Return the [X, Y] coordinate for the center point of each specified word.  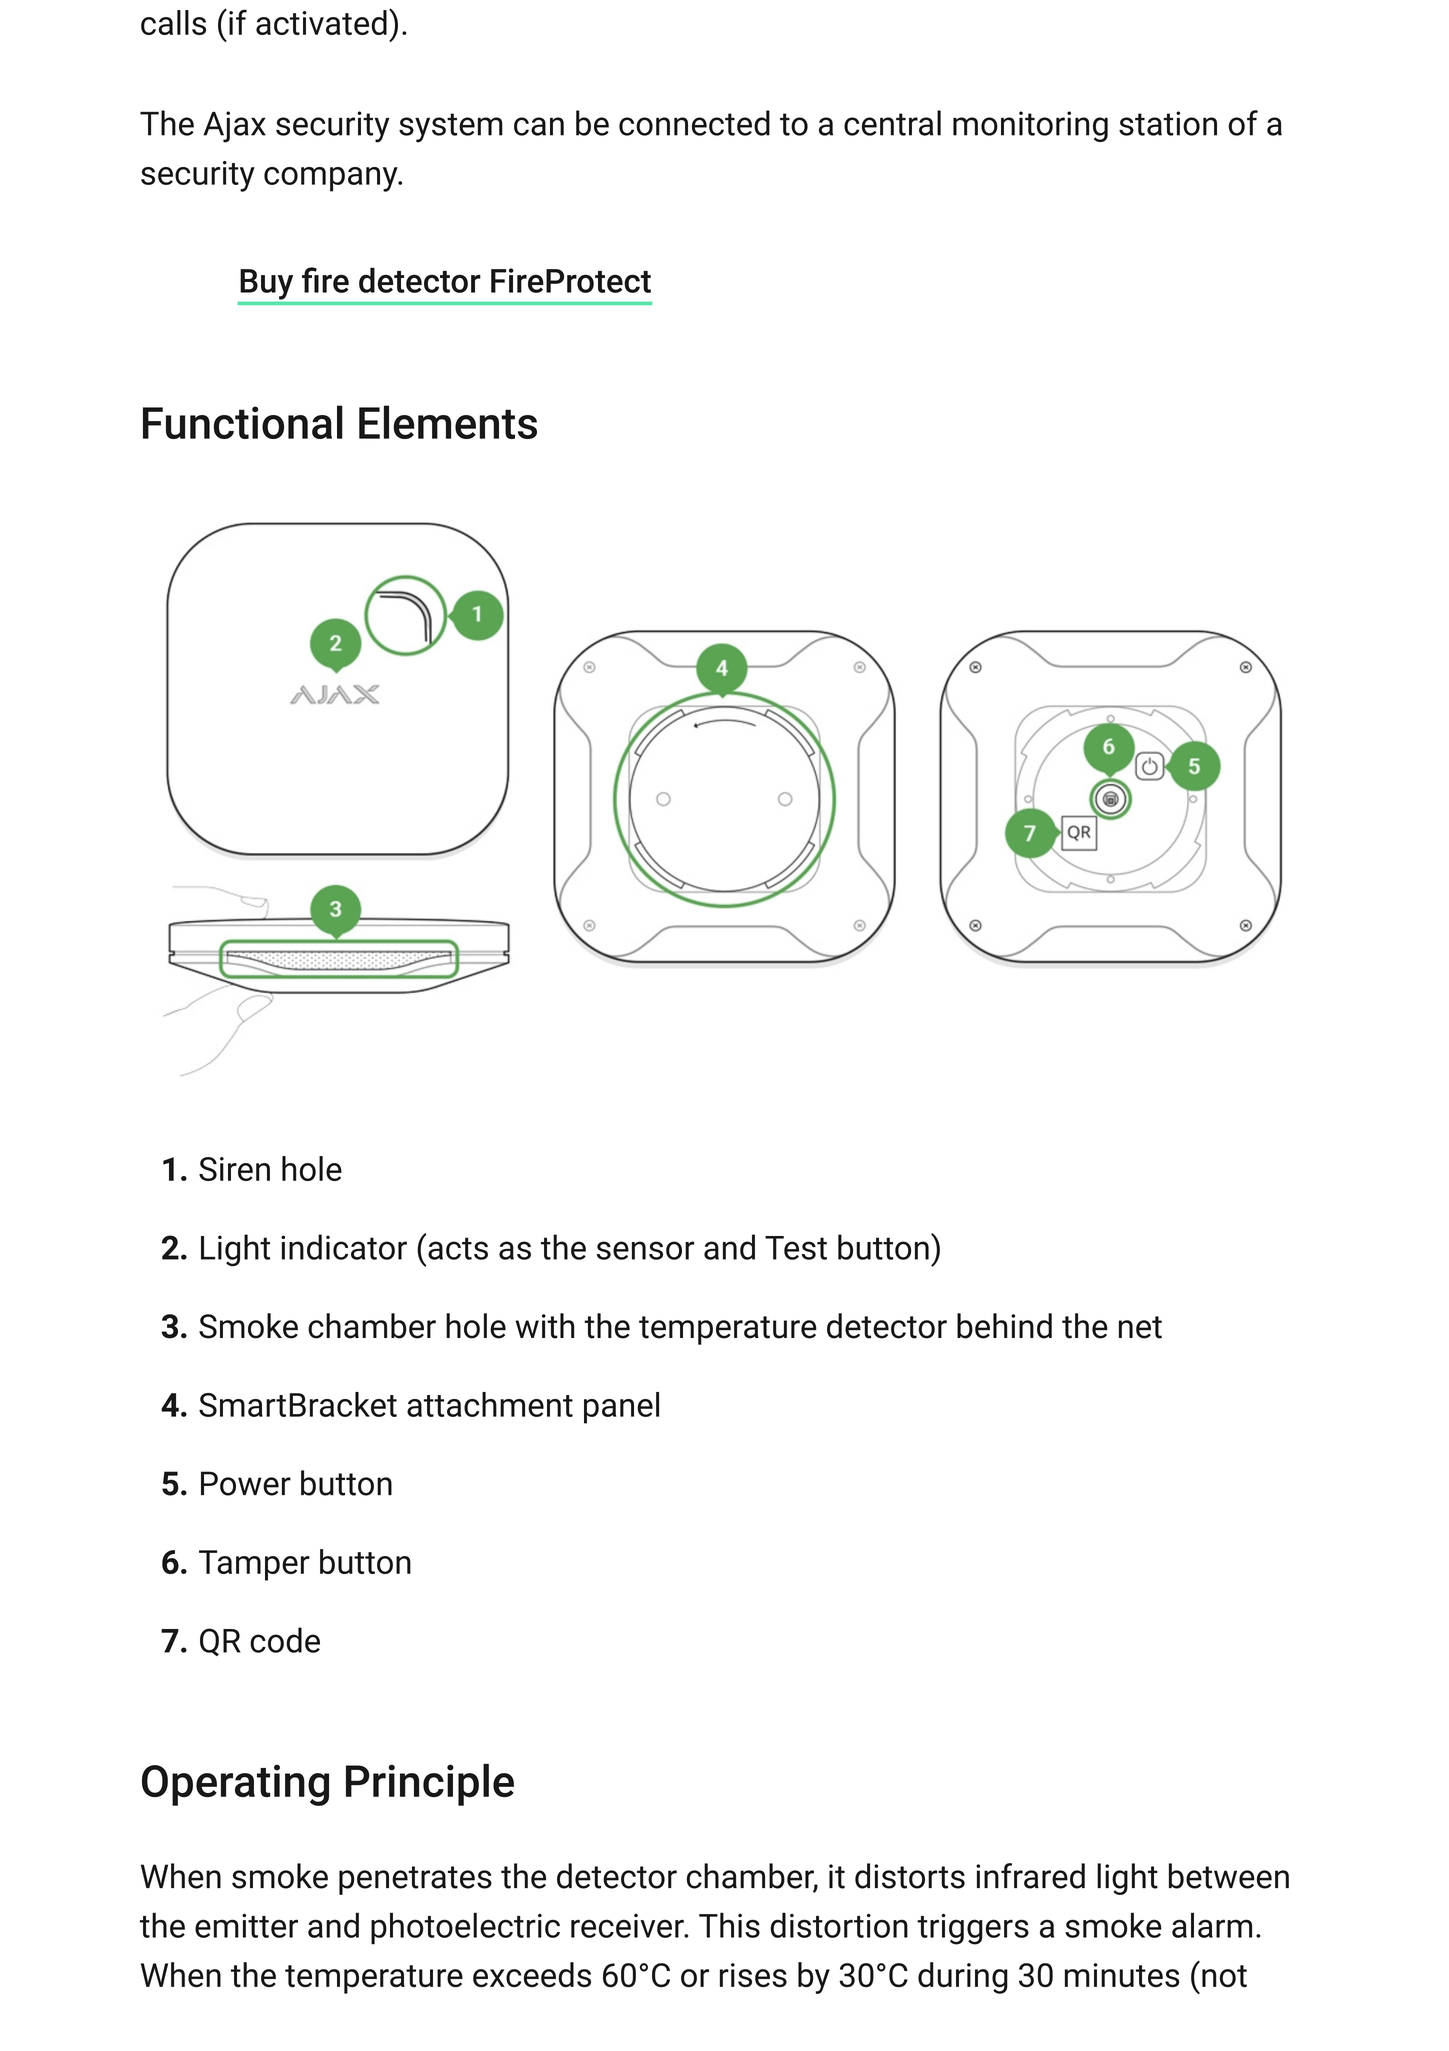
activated [321, 22]
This [729, 1925]
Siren [234, 1169]
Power [246, 1483]
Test [796, 1248]
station [1168, 123]
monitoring [1030, 126]
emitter [246, 1925]
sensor [645, 1250]
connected [694, 123]
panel [621, 1408]
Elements [448, 422]
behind [1004, 1326]
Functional [243, 422]
